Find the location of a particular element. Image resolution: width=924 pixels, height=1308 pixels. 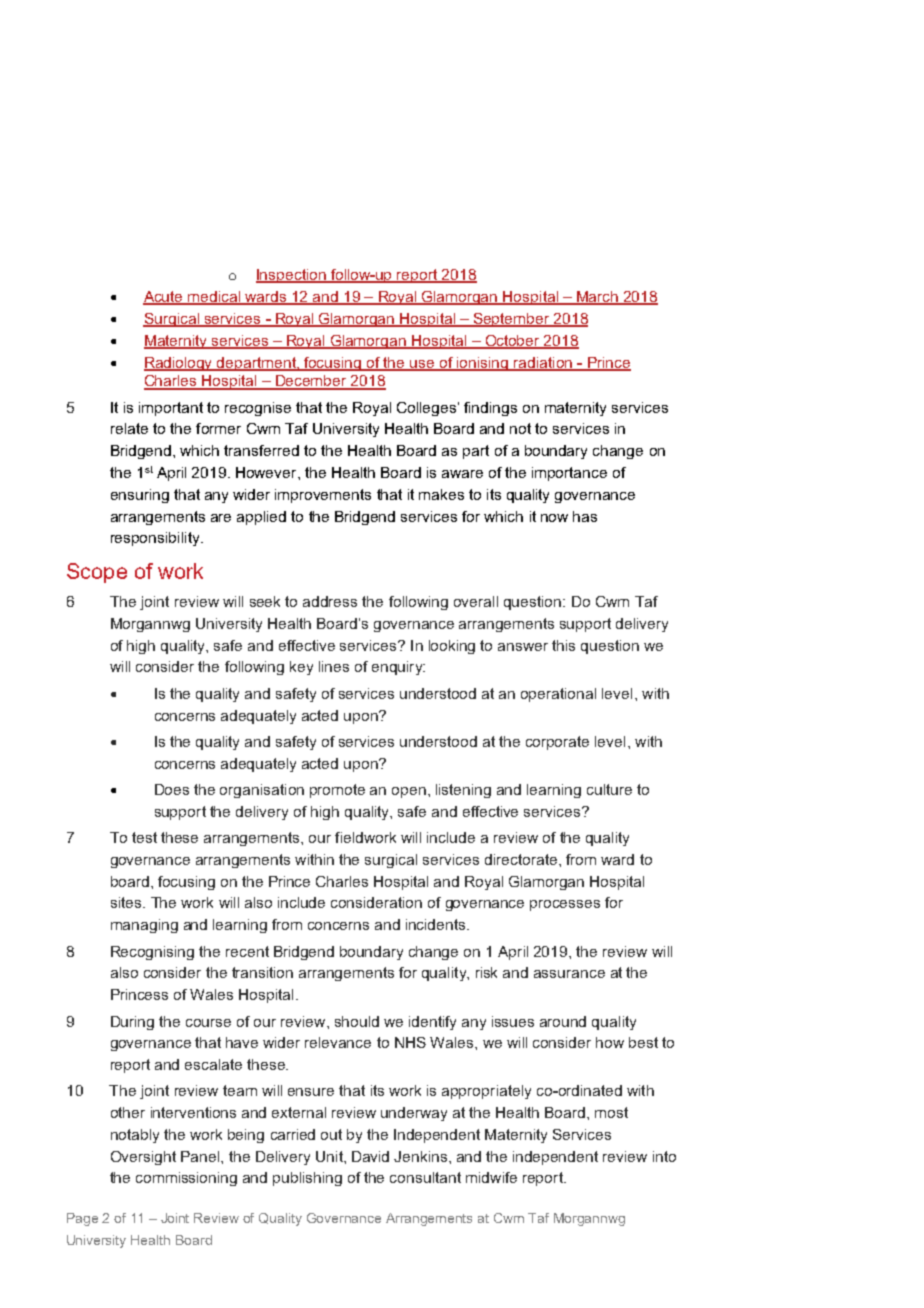

assurance is located at coordinates (569, 974).
